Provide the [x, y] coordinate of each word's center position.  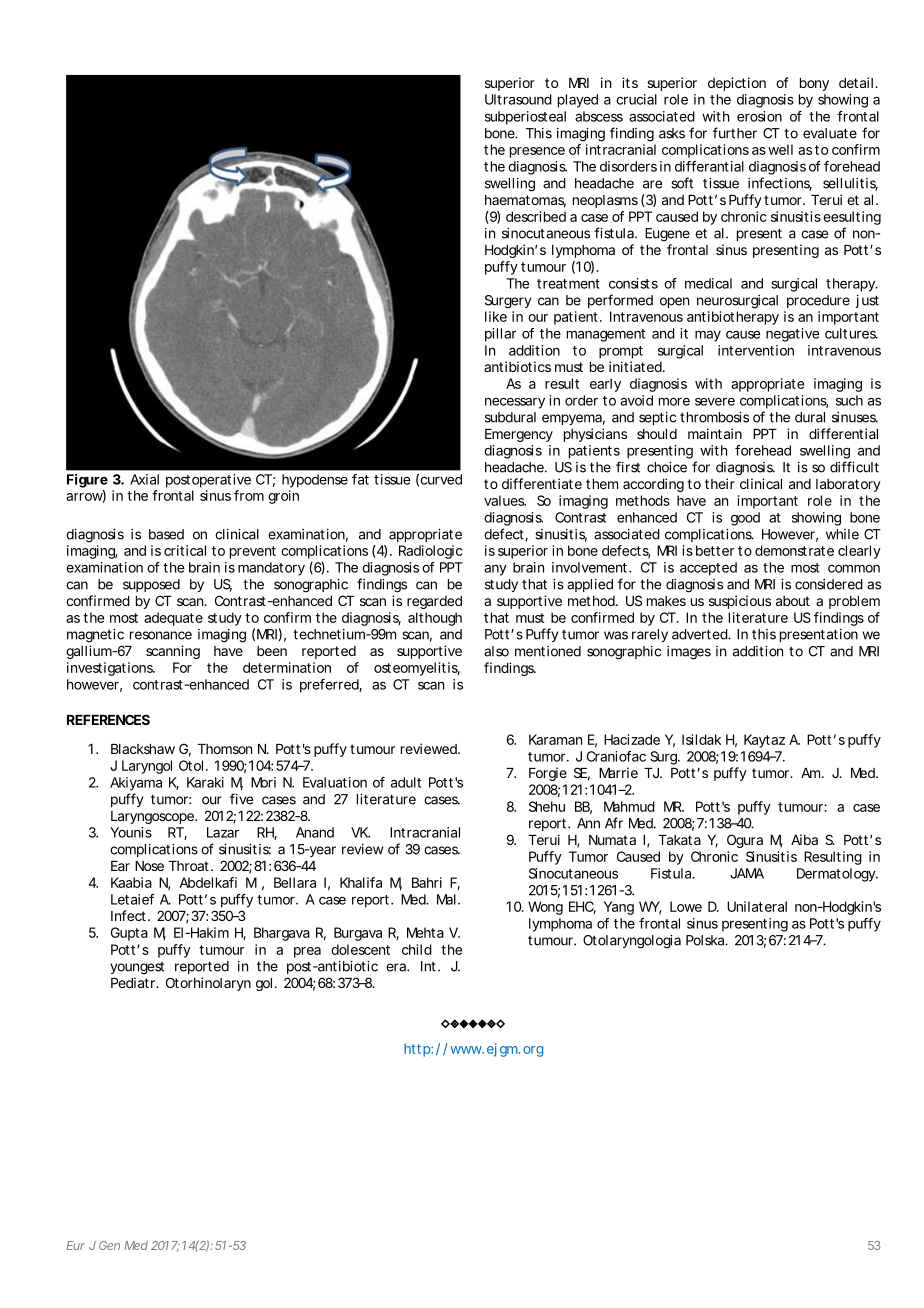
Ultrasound [518, 99]
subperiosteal [525, 118]
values [505, 500]
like [496, 316]
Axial [144, 479]
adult [406, 782]
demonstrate [794, 550]
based [166, 534]
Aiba [804, 839]
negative [792, 335]
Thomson [225, 749]
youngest [137, 968]
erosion [759, 116]
